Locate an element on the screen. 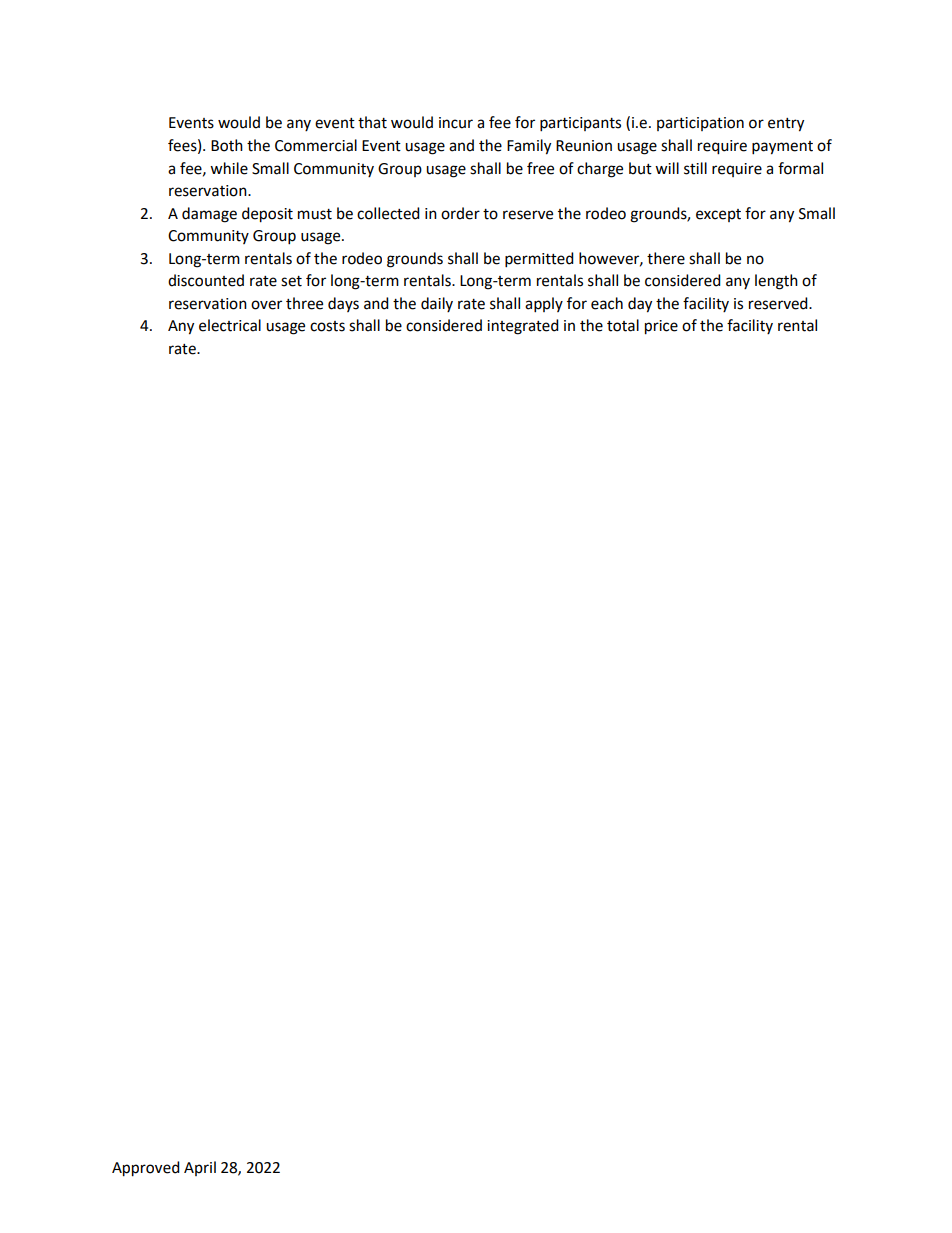 This screenshot has height=1233, width=952. Both is located at coordinates (227, 145).
